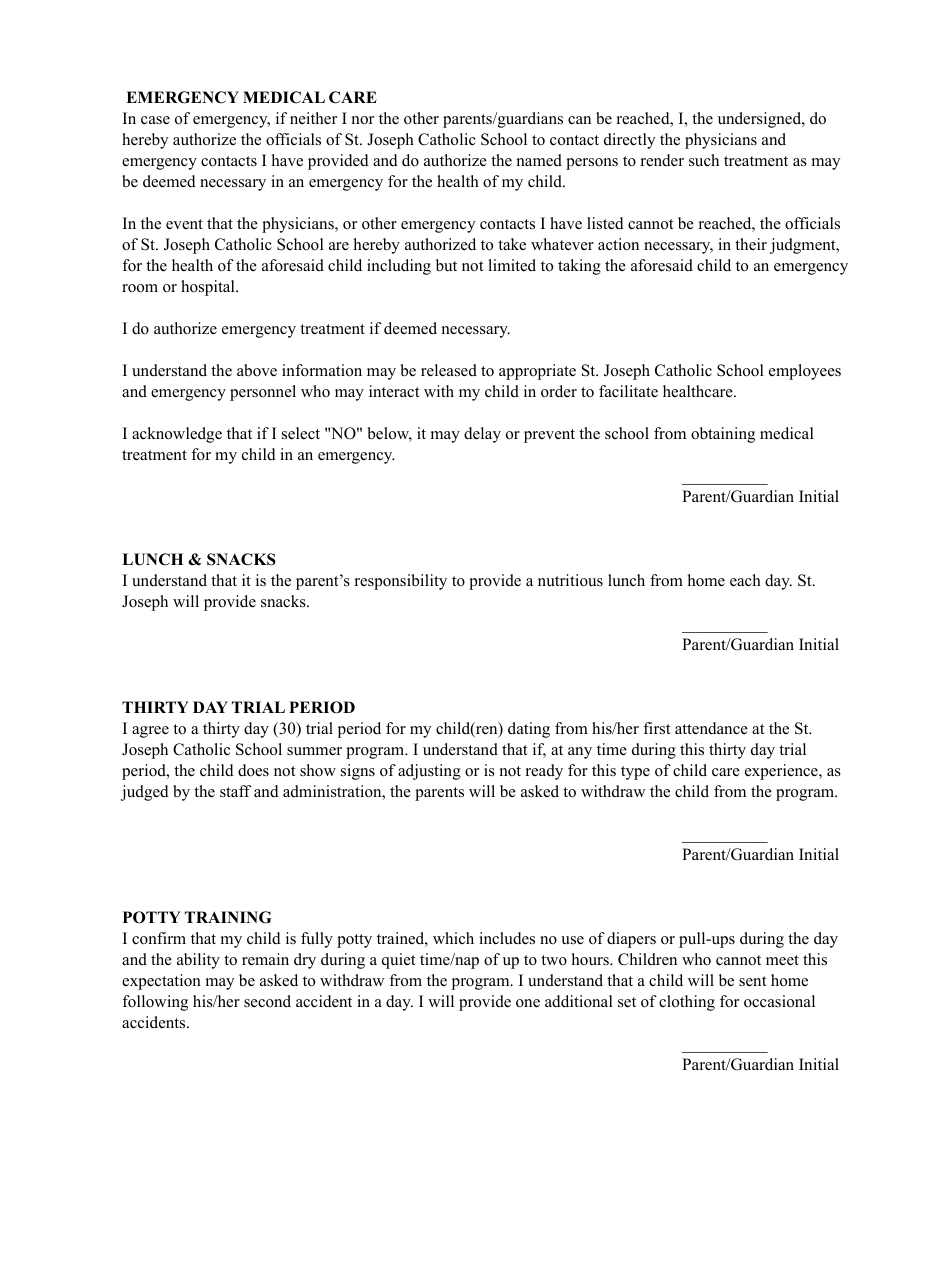 This screenshot has height=1272, width=952. Describe the element at coordinates (429, 772) in the screenshot. I see `adjusting` at that location.
